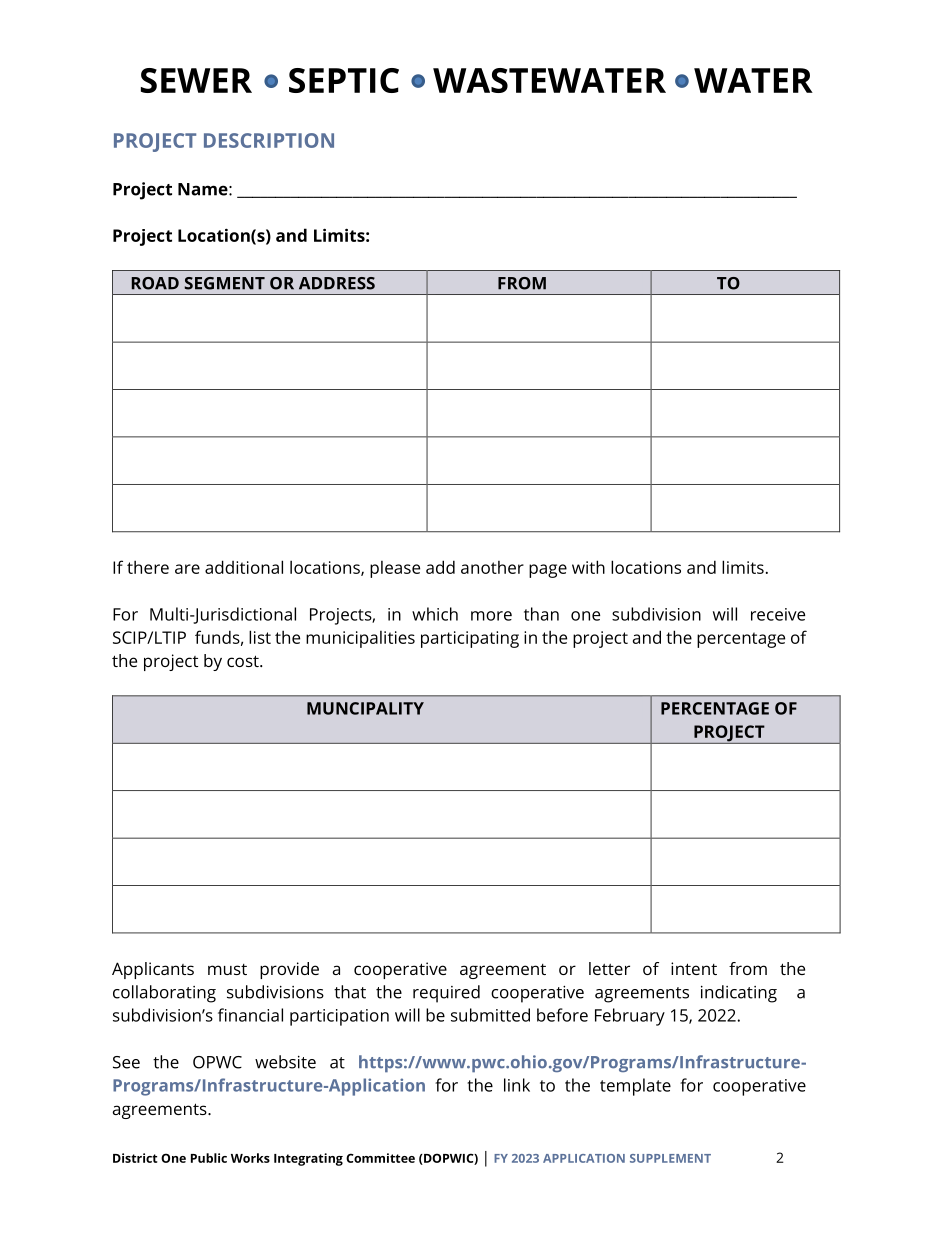  Describe the element at coordinates (209, 1158) in the screenshot. I see `Public` at that location.
